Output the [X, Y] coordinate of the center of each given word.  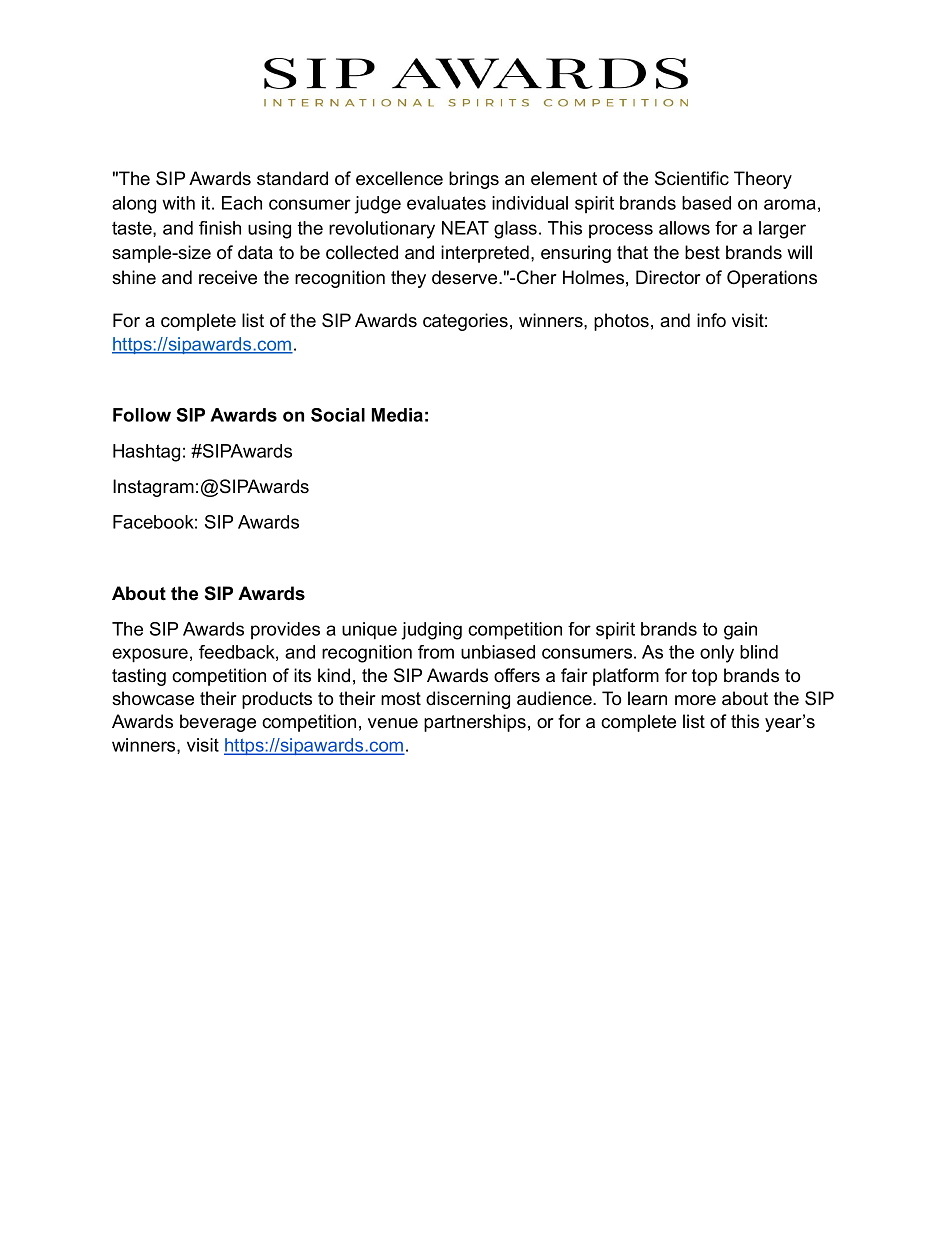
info [711, 320]
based [706, 203]
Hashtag [146, 453]
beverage [218, 723]
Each [242, 203]
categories [465, 322]
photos [621, 322]
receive [228, 277]
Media [397, 415]
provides [285, 630]
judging [431, 631]
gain [740, 631]
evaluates [446, 203]
